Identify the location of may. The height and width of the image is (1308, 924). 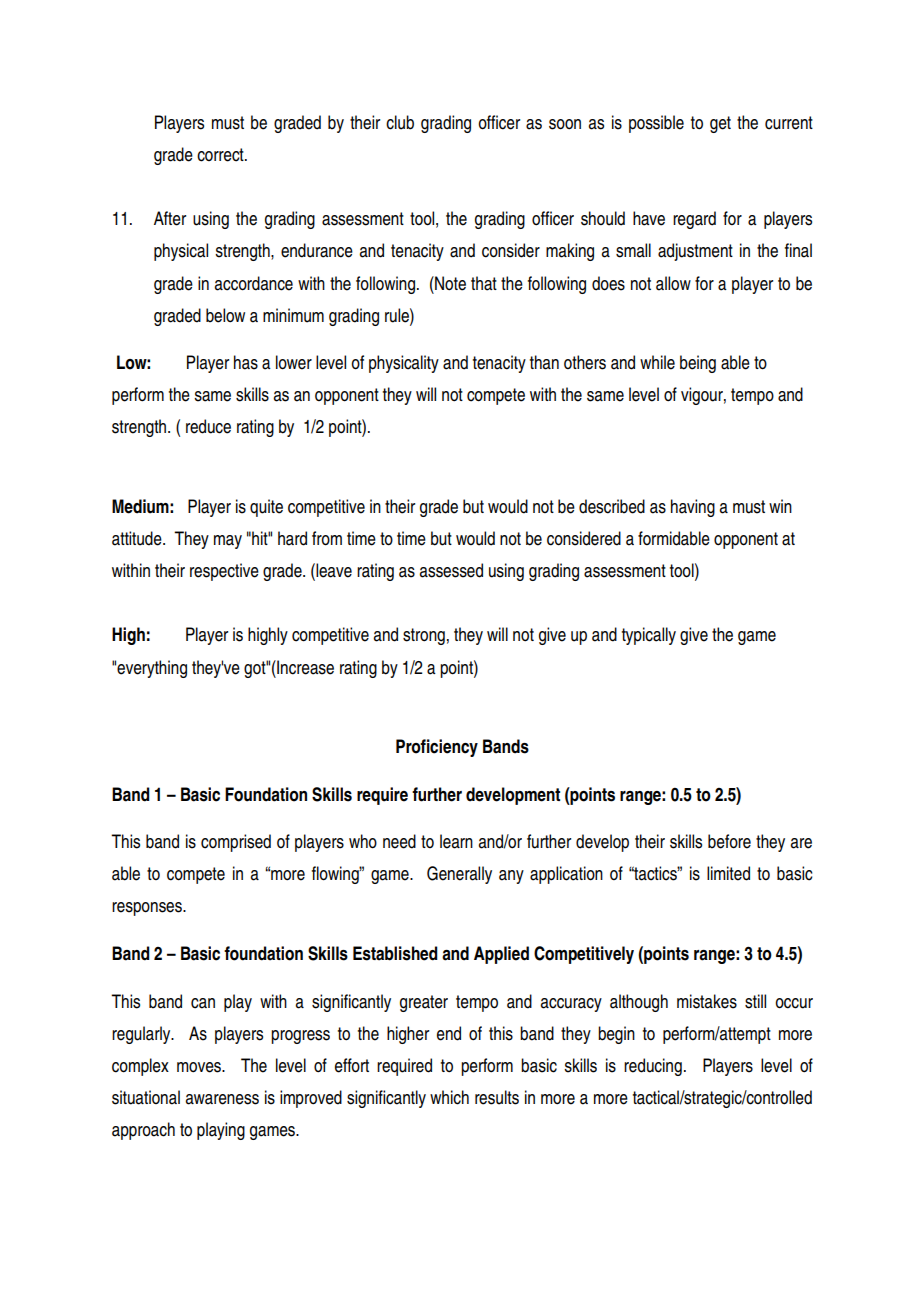
(228, 542).
